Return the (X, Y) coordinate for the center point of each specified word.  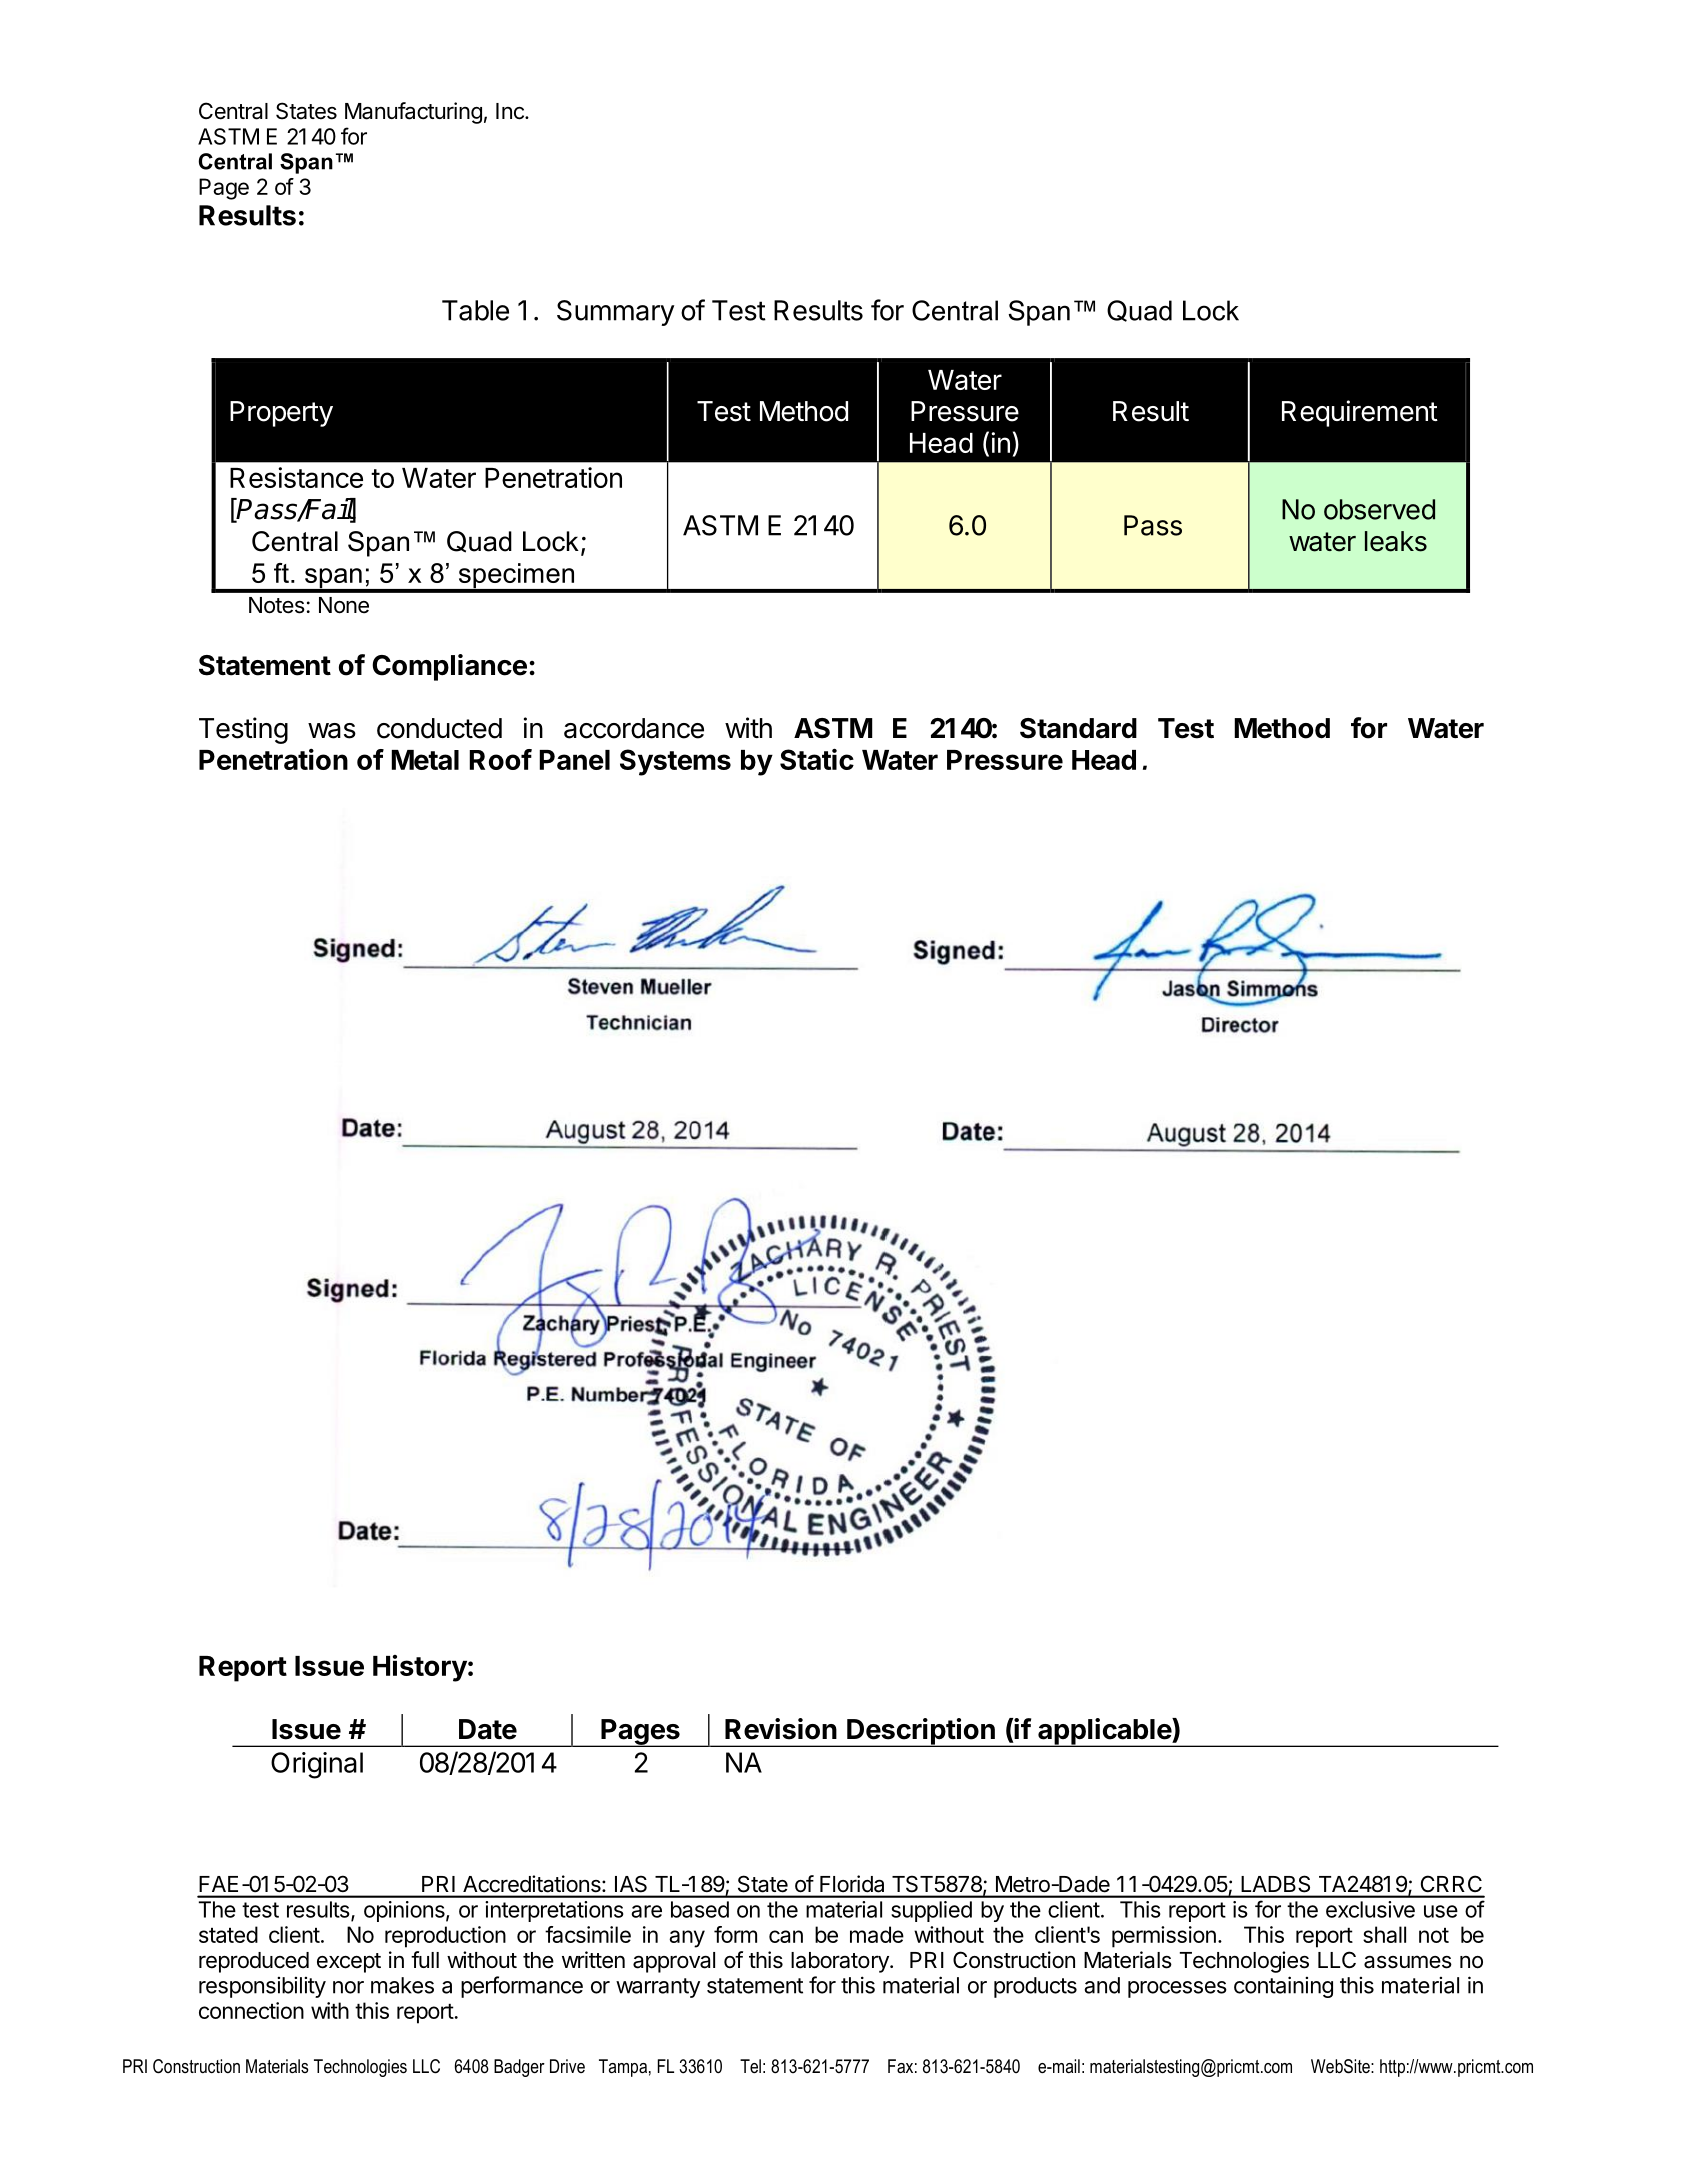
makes (402, 1985)
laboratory (841, 1962)
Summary (615, 313)
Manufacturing (413, 113)
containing (1283, 1987)
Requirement (1360, 413)
